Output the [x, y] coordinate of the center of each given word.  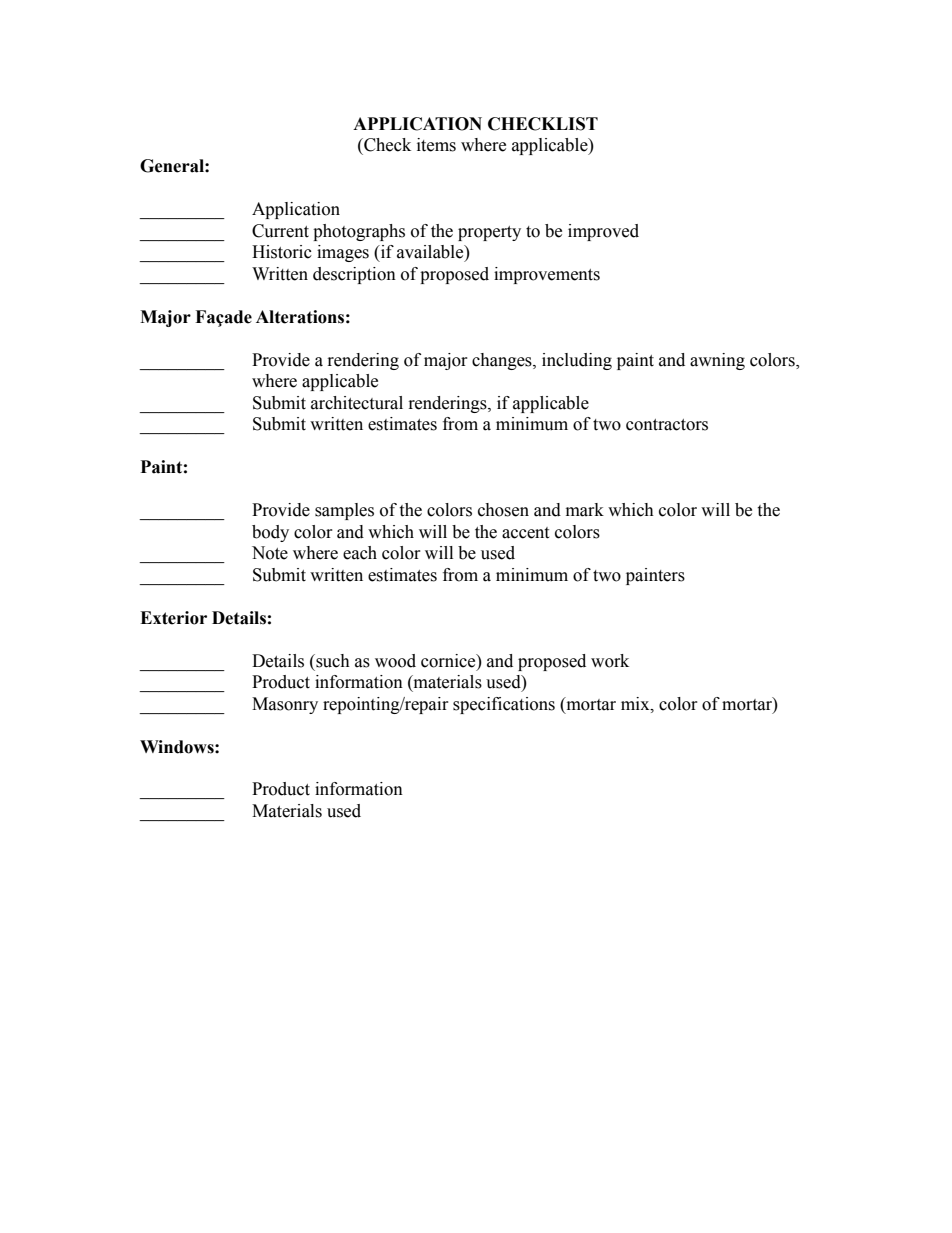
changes [503, 361]
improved [603, 232]
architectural [357, 403]
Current [280, 231]
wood [395, 661]
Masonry [285, 705]
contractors [667, 425]
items [436, 145]
